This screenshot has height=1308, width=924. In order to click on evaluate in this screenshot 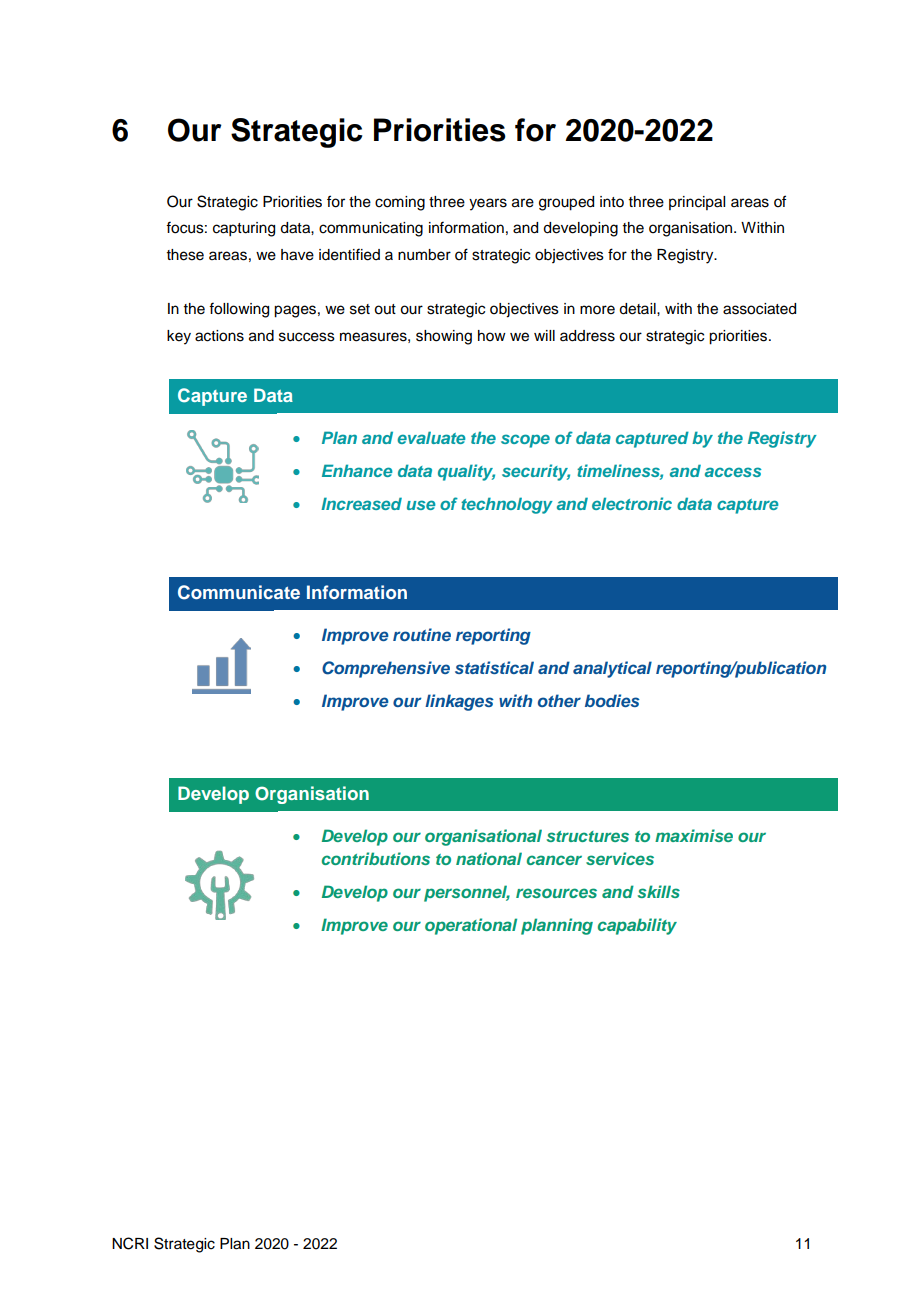, I will do `click(431, 437)`.
